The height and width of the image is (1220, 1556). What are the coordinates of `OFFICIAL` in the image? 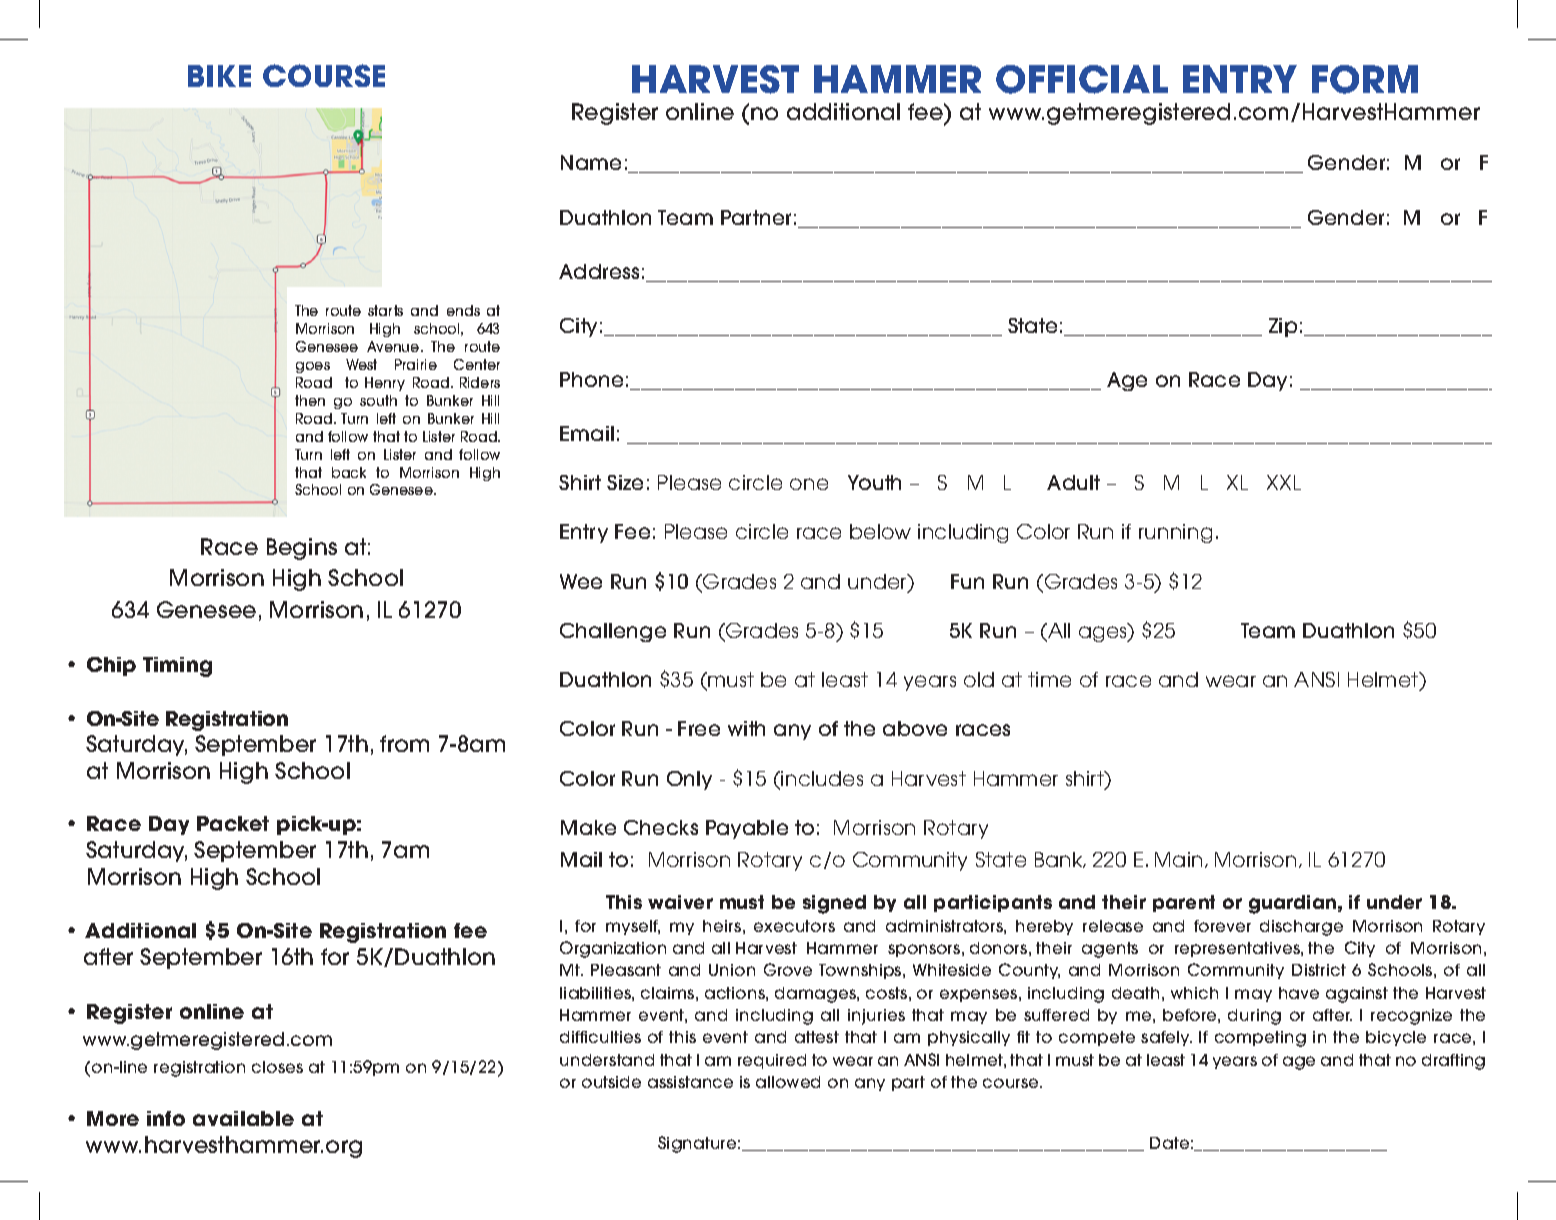 It's located at (1082, 79).
